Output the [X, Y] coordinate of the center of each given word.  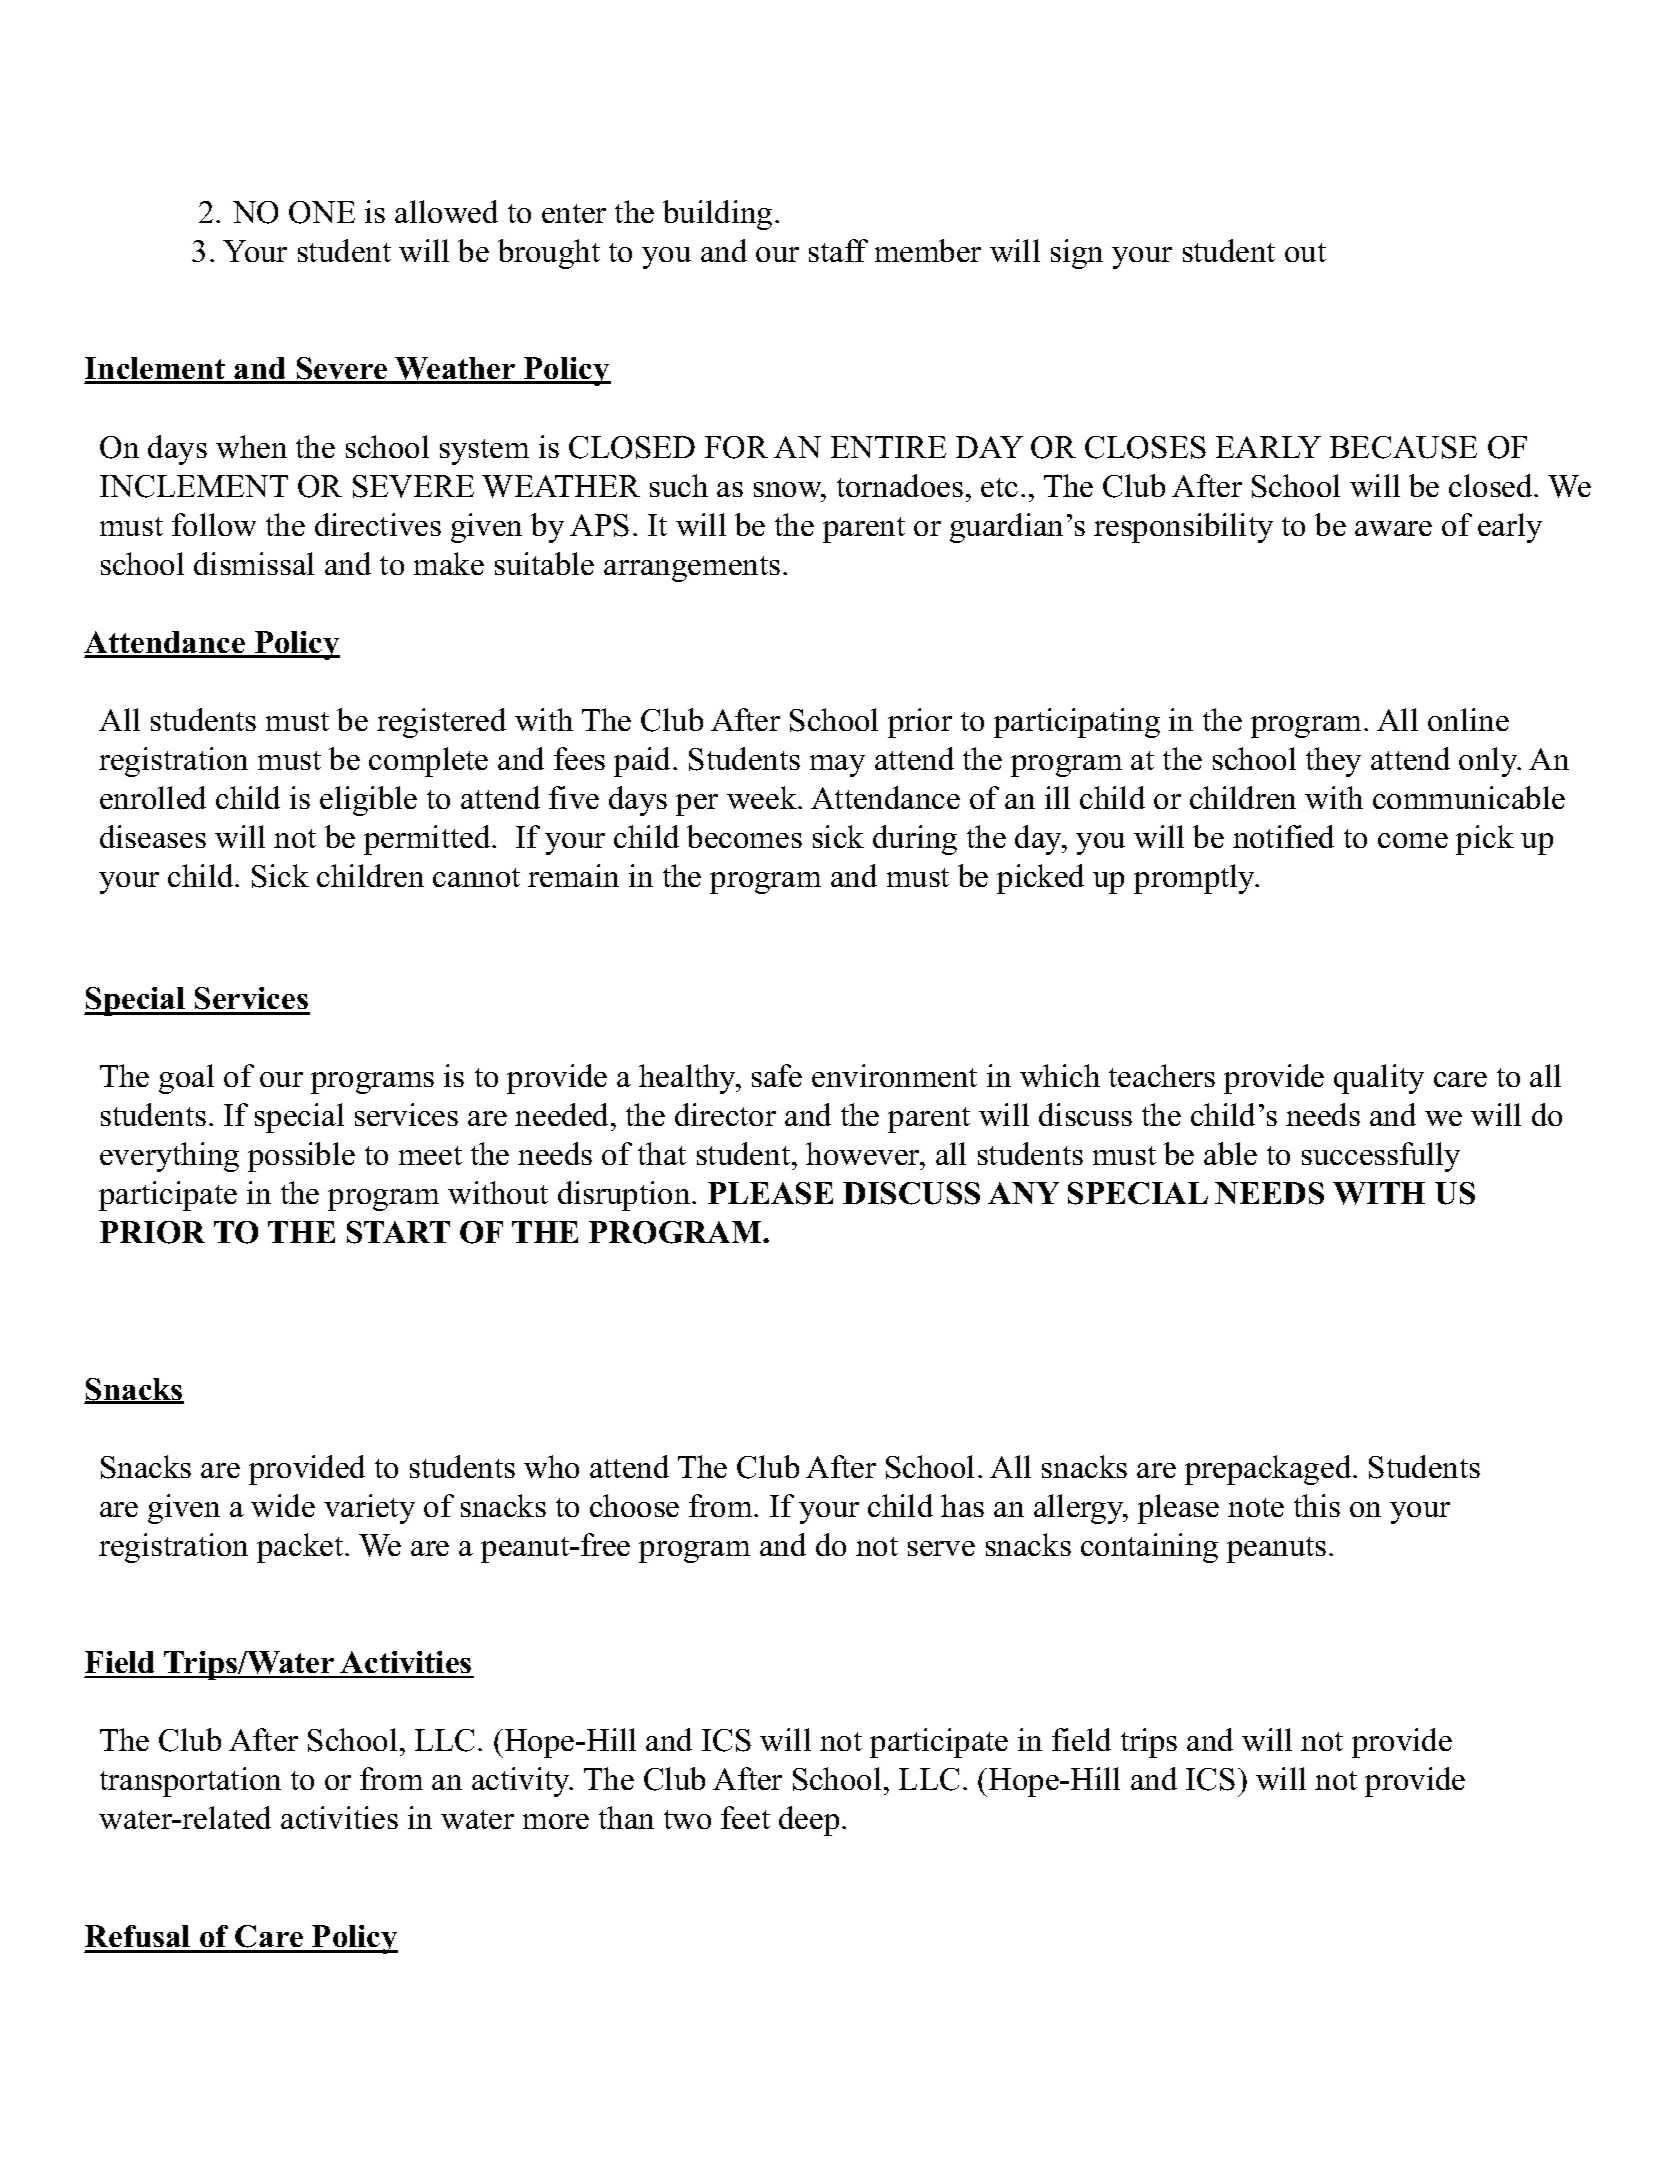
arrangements [692, 569]
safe [777, 1075]
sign [1077, 254]
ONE [322, 212]
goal [186, 1079]
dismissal [254, 563]
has [962, 1505]
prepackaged [1269, 1470]
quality [1379, 1079]
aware [1393, 528]
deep [809, 1821]
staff [838, 250]
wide [283, 1505]
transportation [190, 1782]
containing [1149, 1548]
